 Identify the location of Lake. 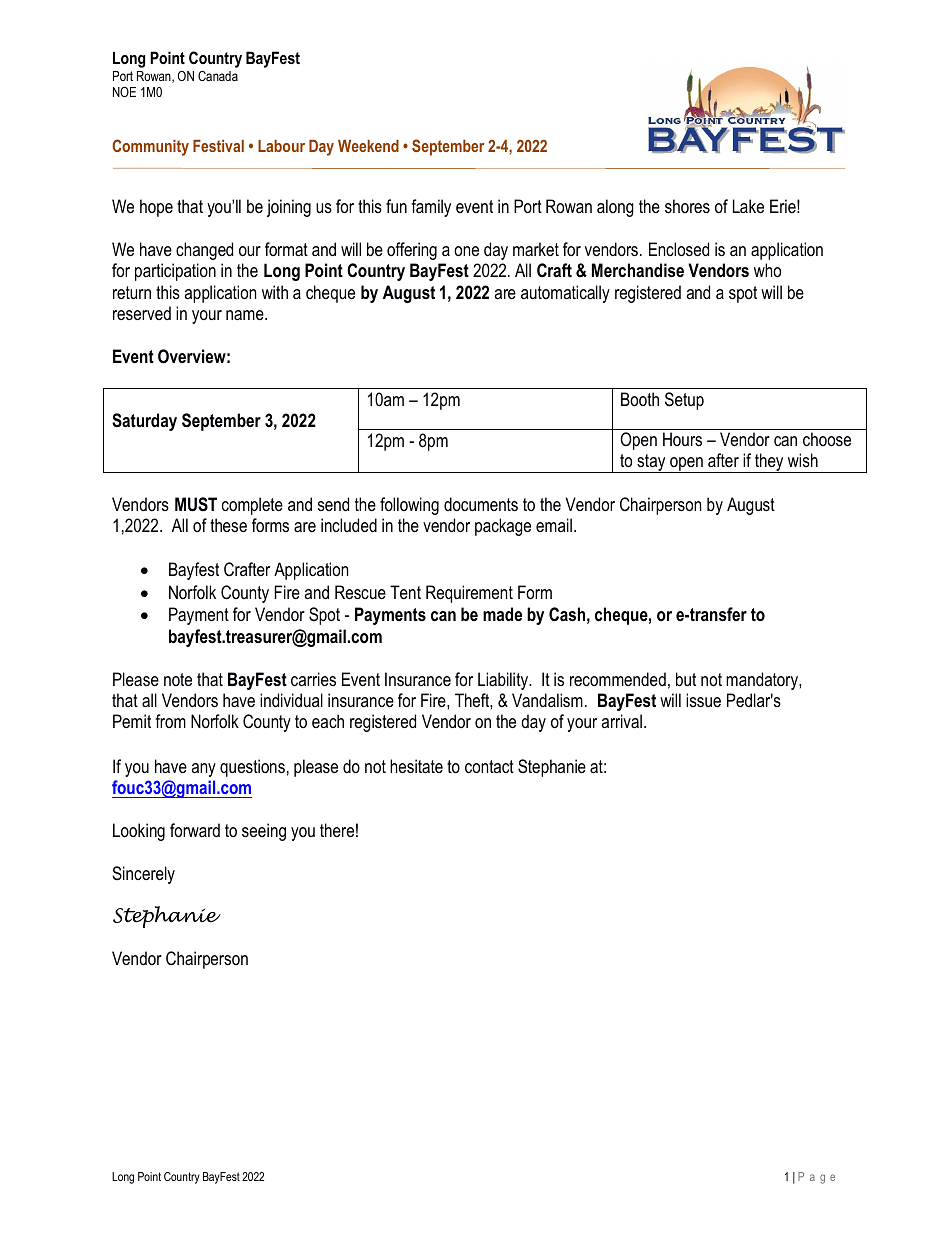
(748, 206).
